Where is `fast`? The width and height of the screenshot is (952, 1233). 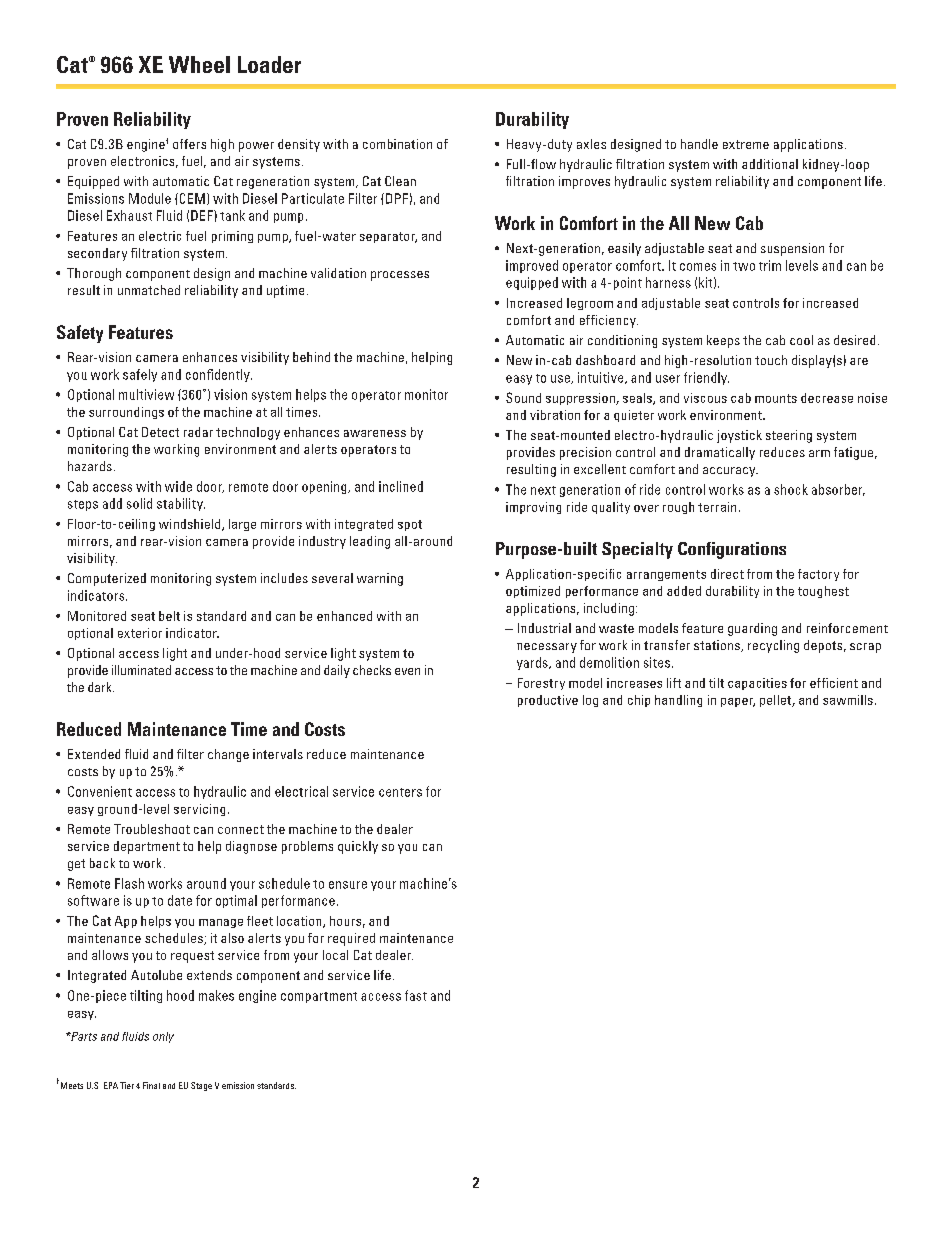 fast is located at coordinates (416, 995).
